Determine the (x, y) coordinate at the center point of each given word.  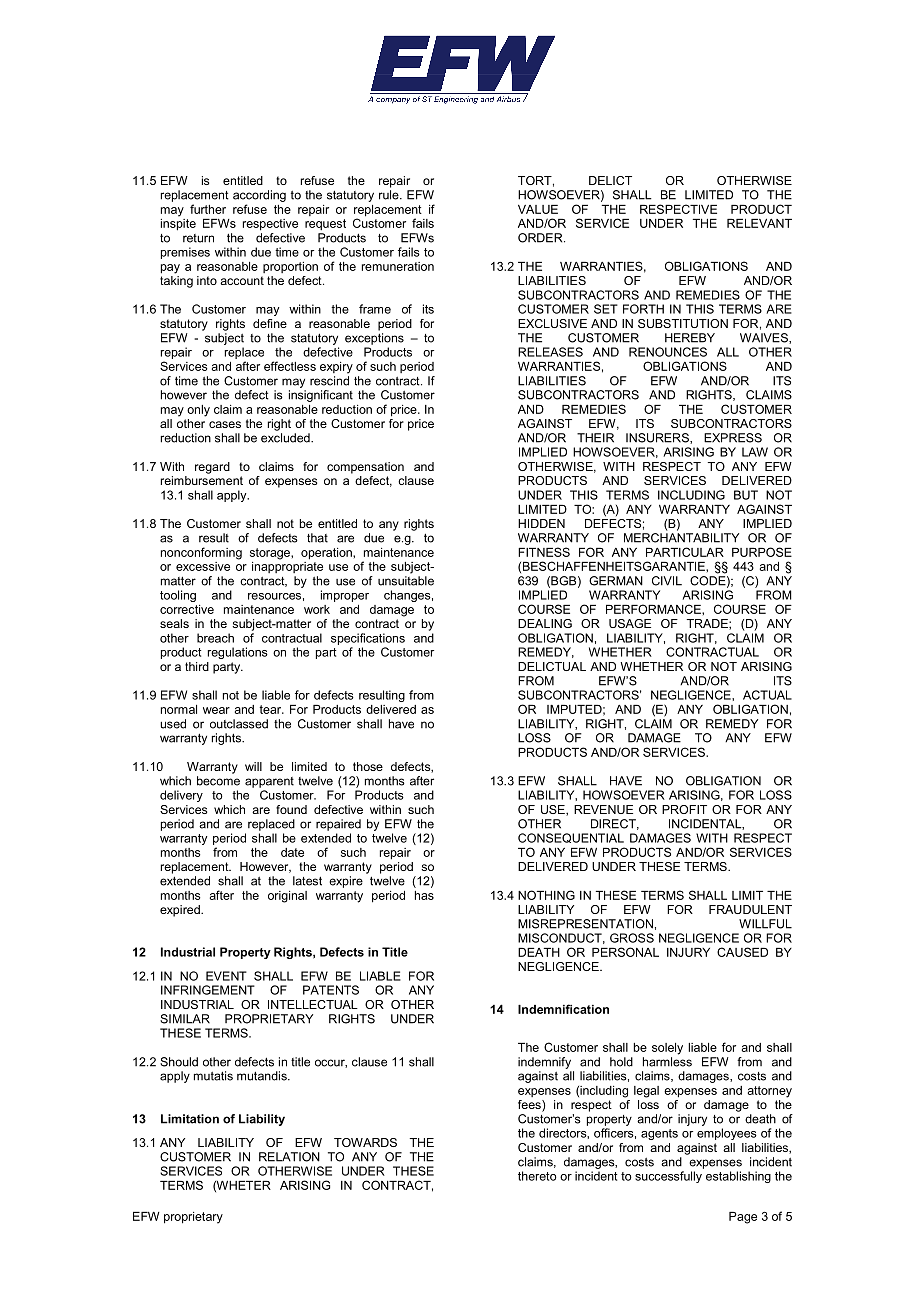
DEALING (545, 623)
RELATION (289, 1157)
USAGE (630, 623)
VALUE (538, 209)
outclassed (239, 724)
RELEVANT (759, 223)
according (259, 196)
